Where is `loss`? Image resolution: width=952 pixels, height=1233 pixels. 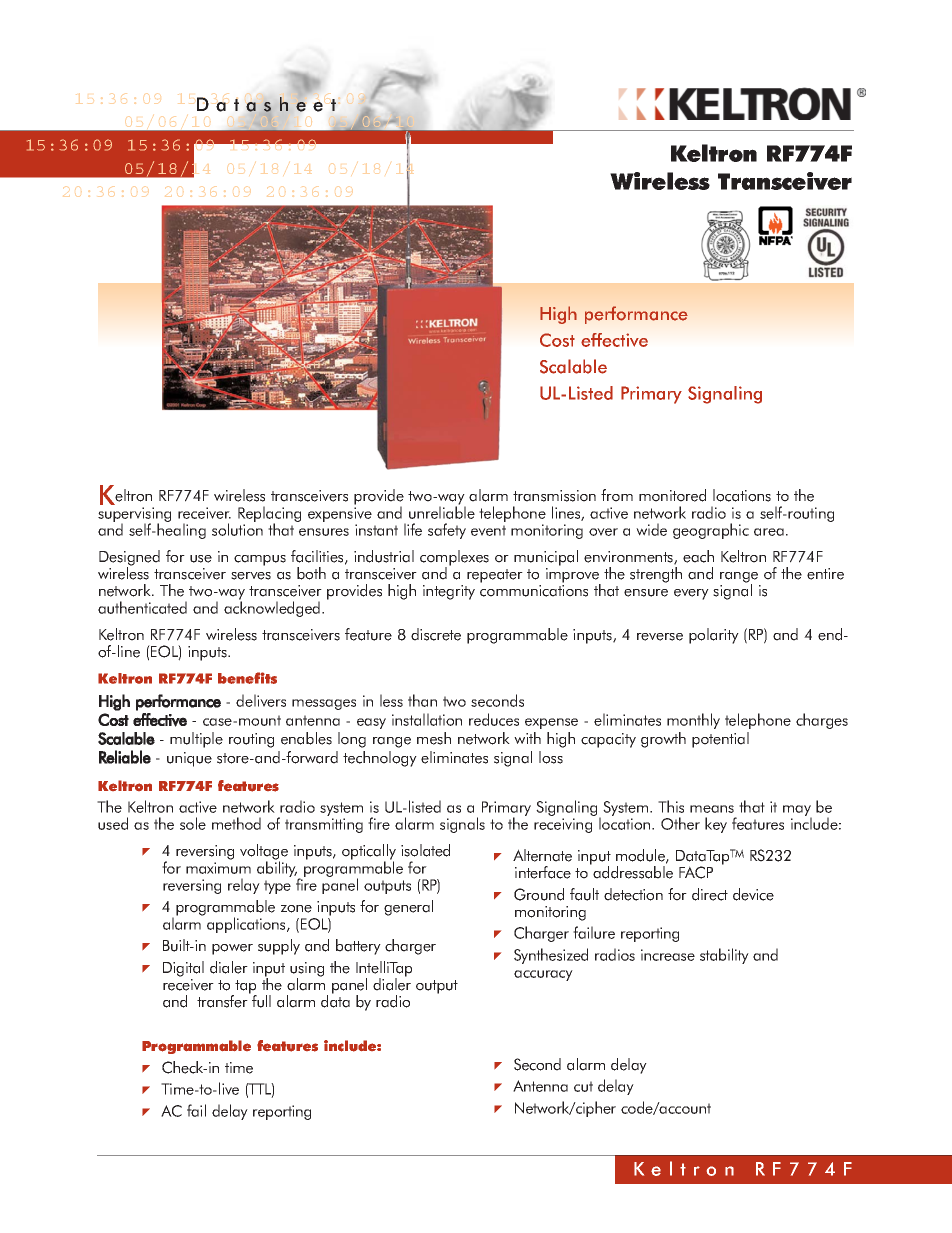
loss is located at coordinates (551, 757).
